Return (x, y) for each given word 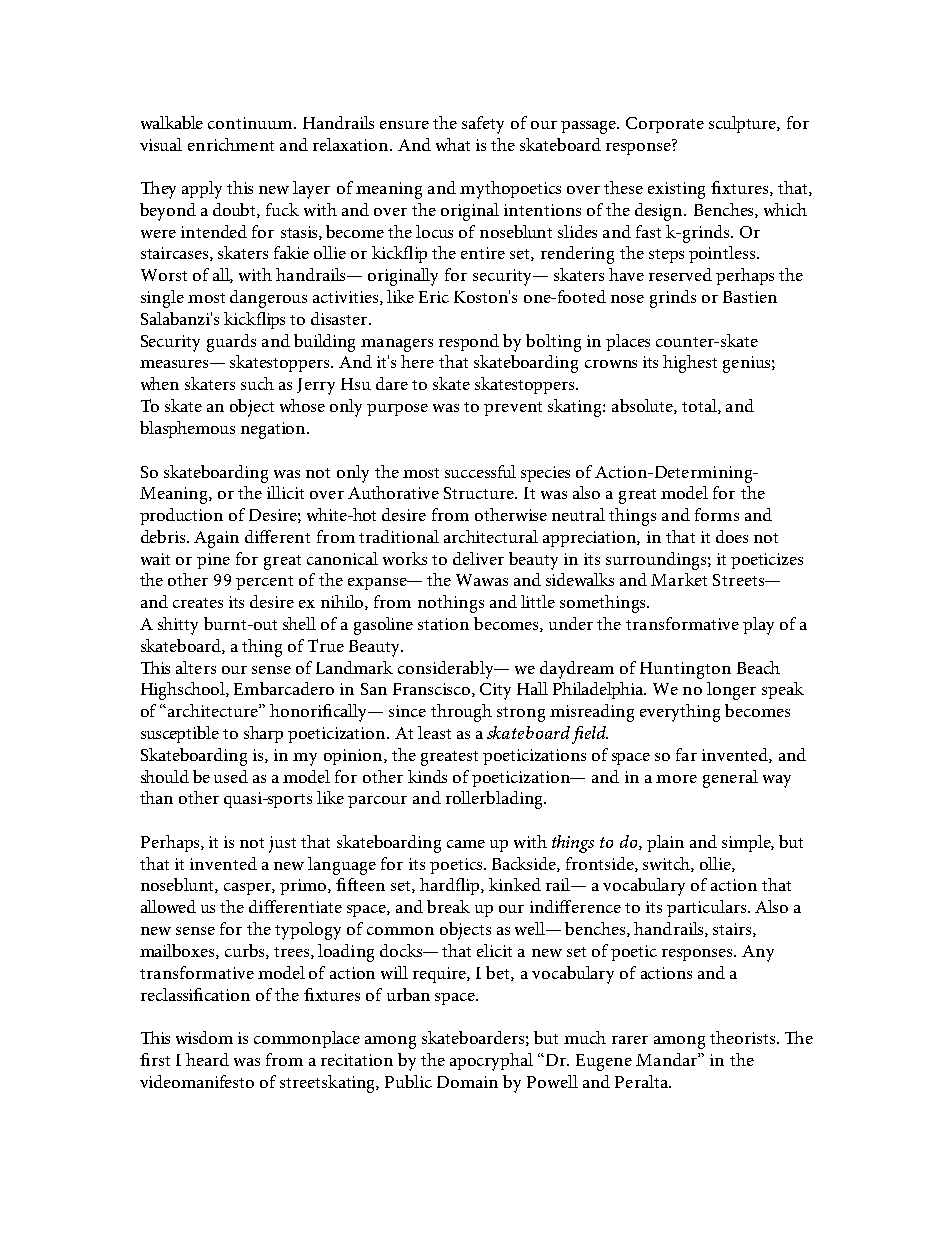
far (686, 754)
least (434, 732)
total (700, 406)
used (231, 776)
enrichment (231, 144)
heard (207, 1059)
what (453, 144)
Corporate (665, 125)
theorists (744, 1037)
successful (480, 471)
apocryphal (491, 1062)
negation (274, 430)
